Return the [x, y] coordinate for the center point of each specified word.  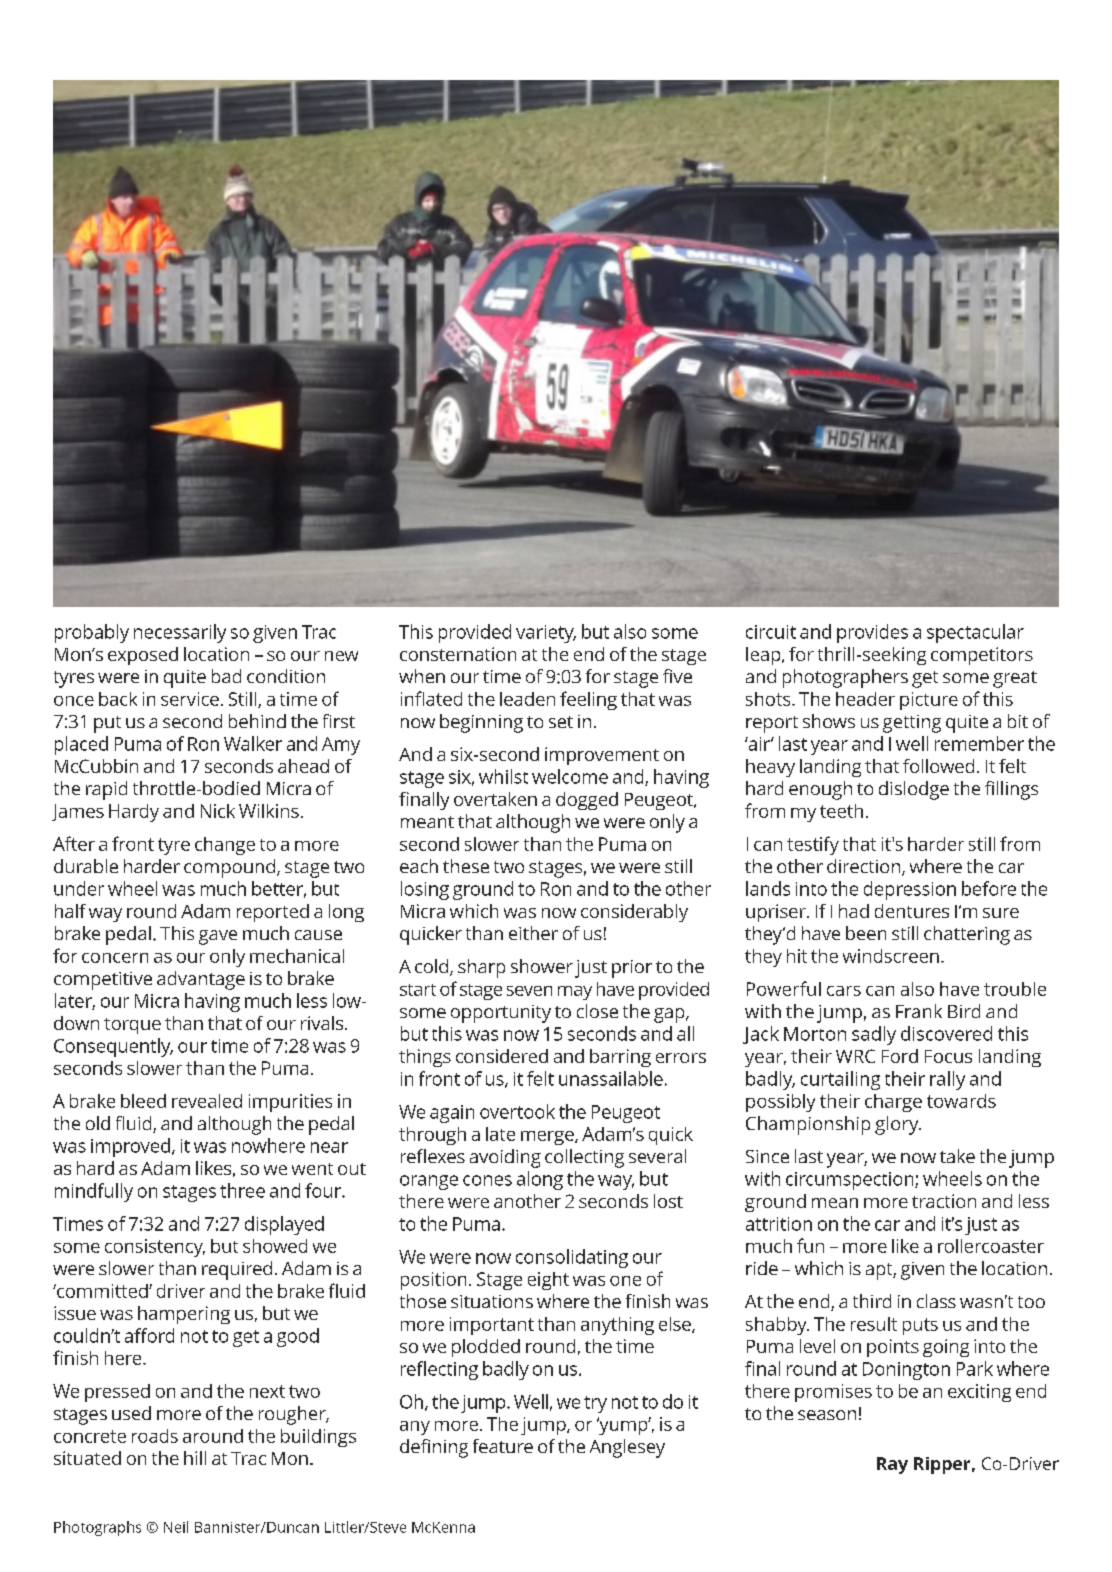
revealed [207, 1101]
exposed [143, 656]
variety [546, 634]
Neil [176, 1527]
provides [872, 633]
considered [502, 1056]
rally [947, 1080]
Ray [892, 1465]
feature [503, 1446]
